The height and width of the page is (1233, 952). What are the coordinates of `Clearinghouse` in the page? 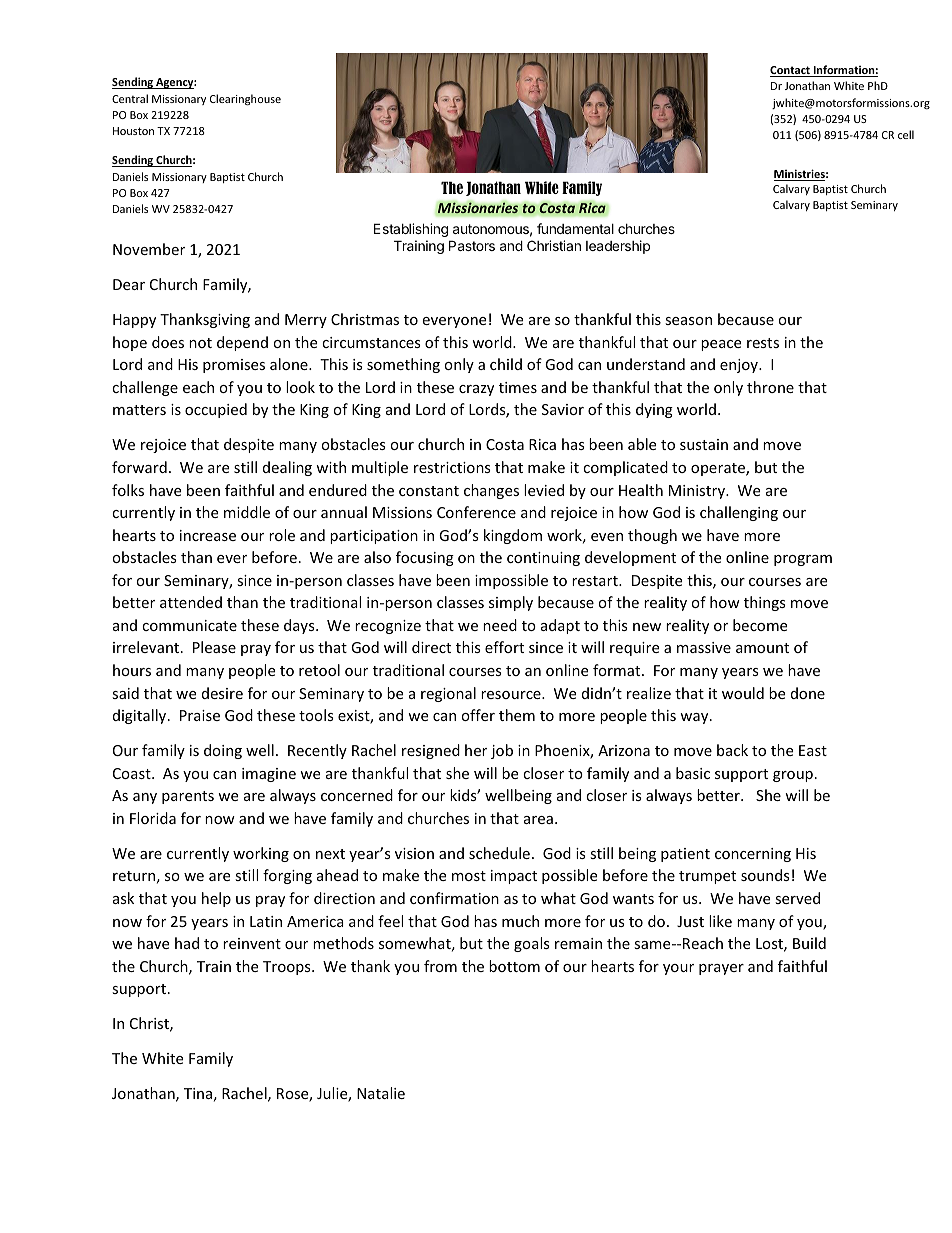 It's located at (245, 100).
